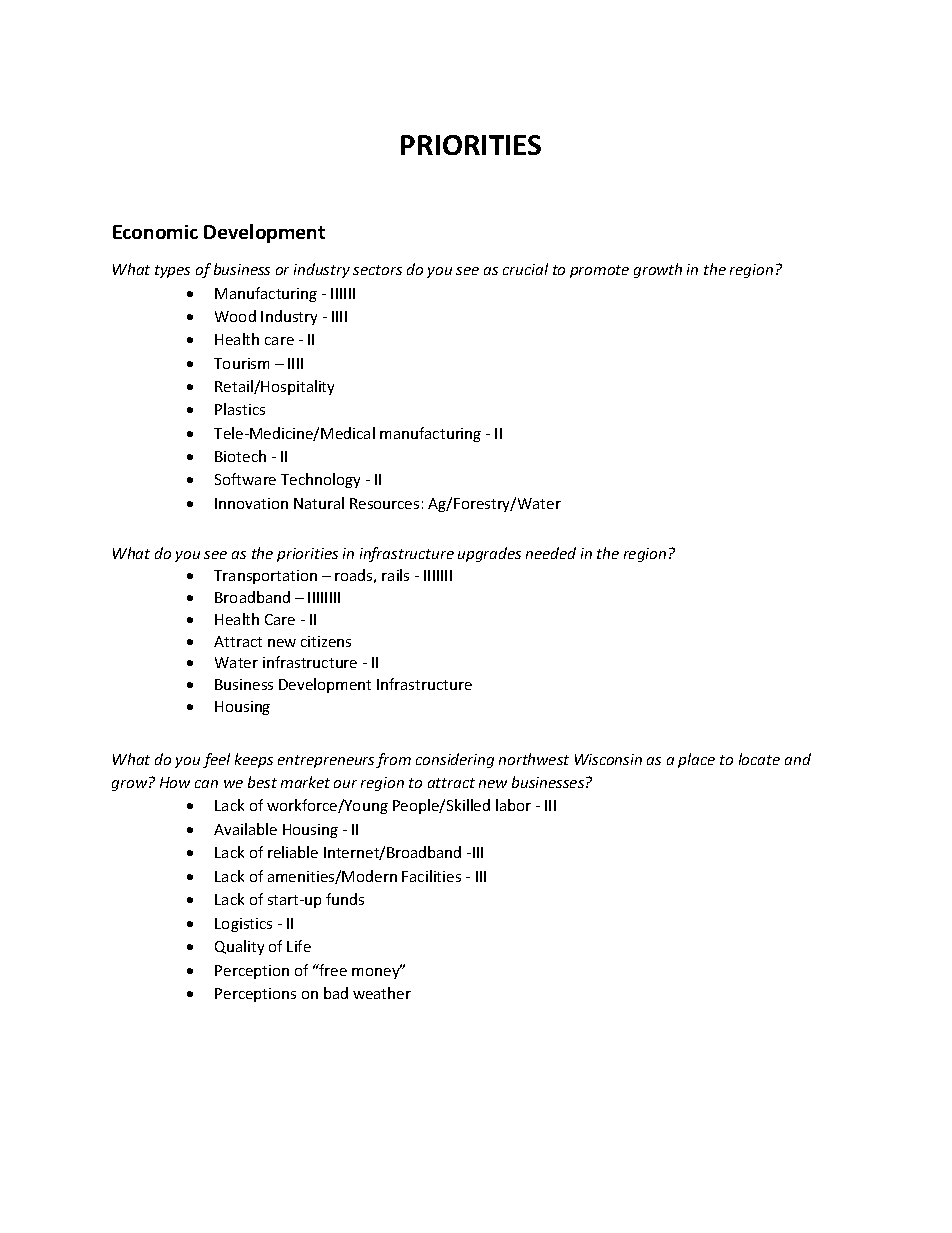 The image size is (952, 1233). I want to click on promote, so click(599, 271).
